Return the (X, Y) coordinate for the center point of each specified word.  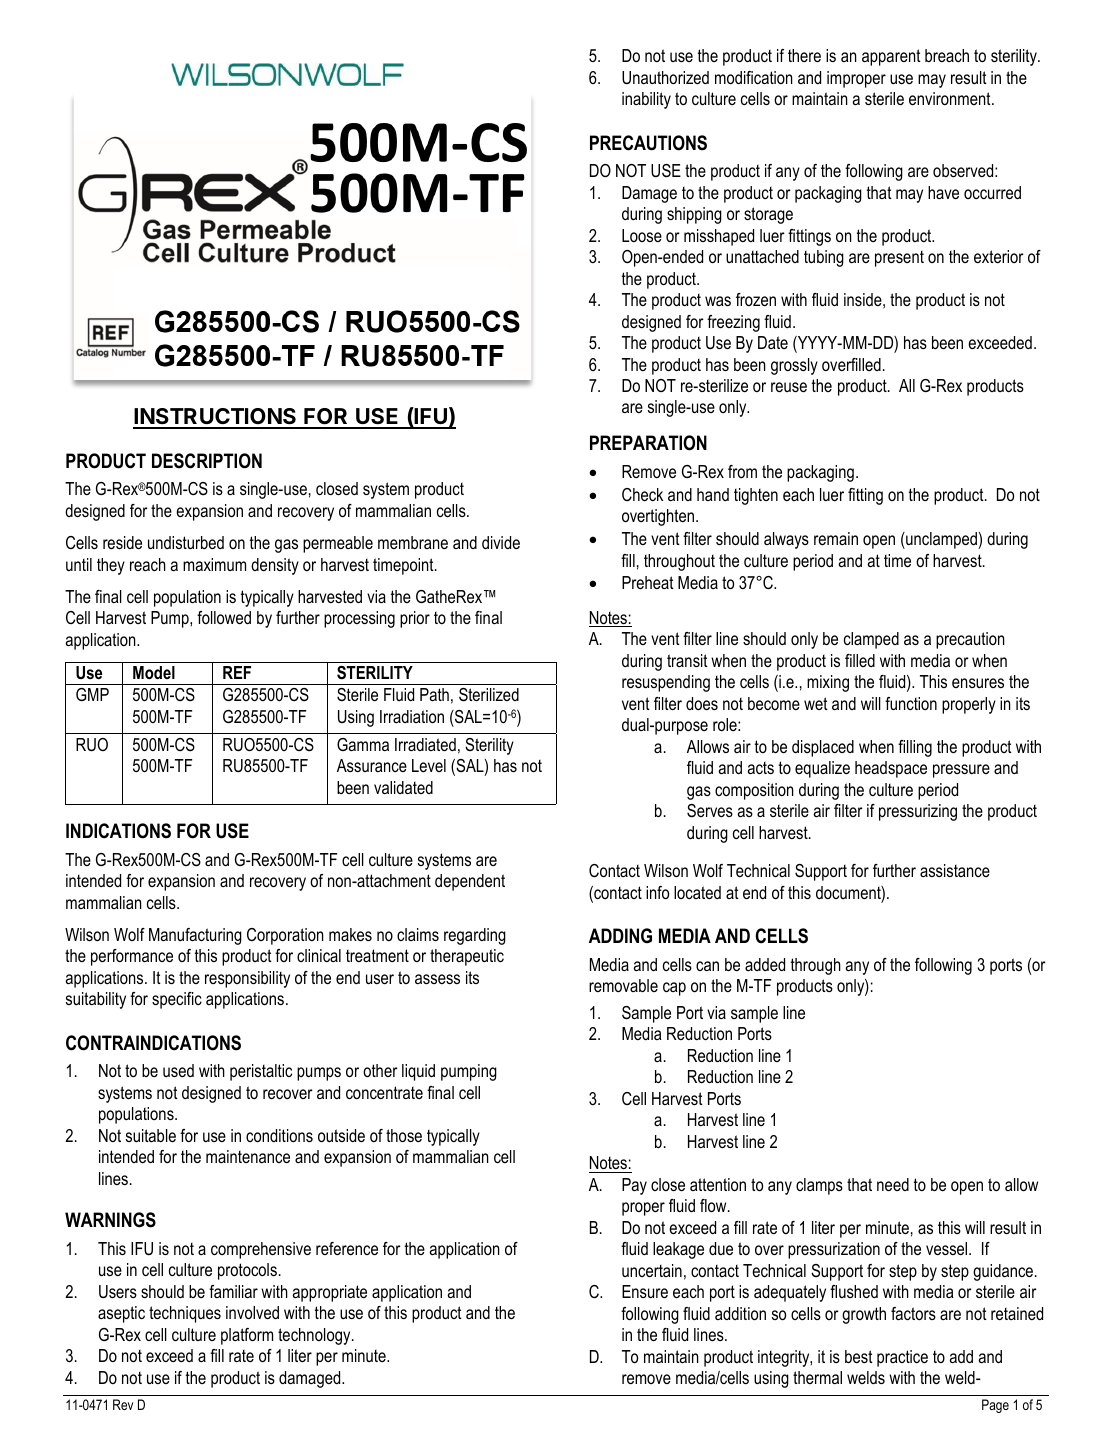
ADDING (620, 936)
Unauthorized (665, 77)
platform (247, 1336)
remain (836, 538)
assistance (955, 870)
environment (951, 98)
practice (902, 1358)
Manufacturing (195, 936)
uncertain (652, 1270)
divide (501, 542)
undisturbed (186, 542)
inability (646, 100)
